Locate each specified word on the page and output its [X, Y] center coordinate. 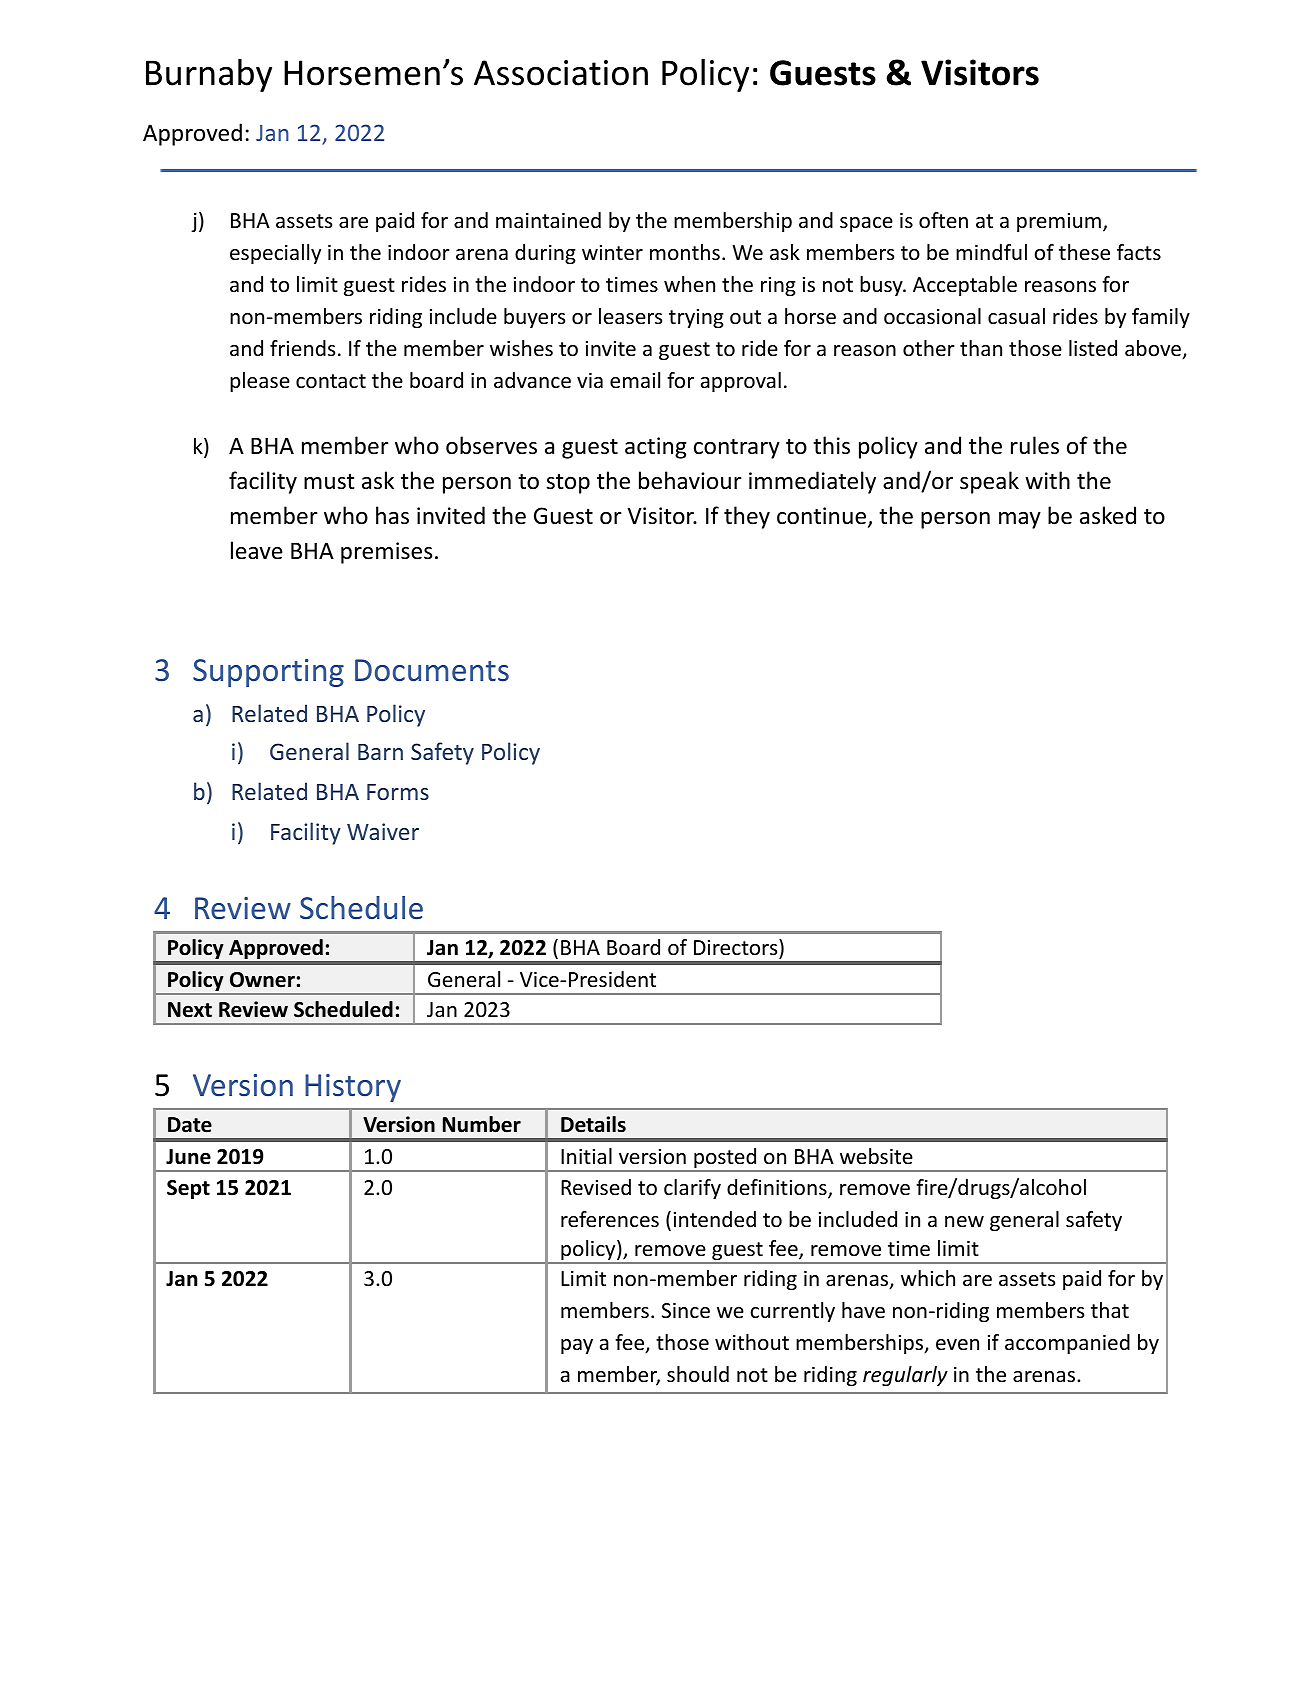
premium [1059, 222]
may [1020, 520]
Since [686, 1311]
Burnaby [209, 75]
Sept [188, 1189]
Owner [262, 980]
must [329, 482]
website [876, 1156]
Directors [737, 947]
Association [561, 73]
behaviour [690, 480]
